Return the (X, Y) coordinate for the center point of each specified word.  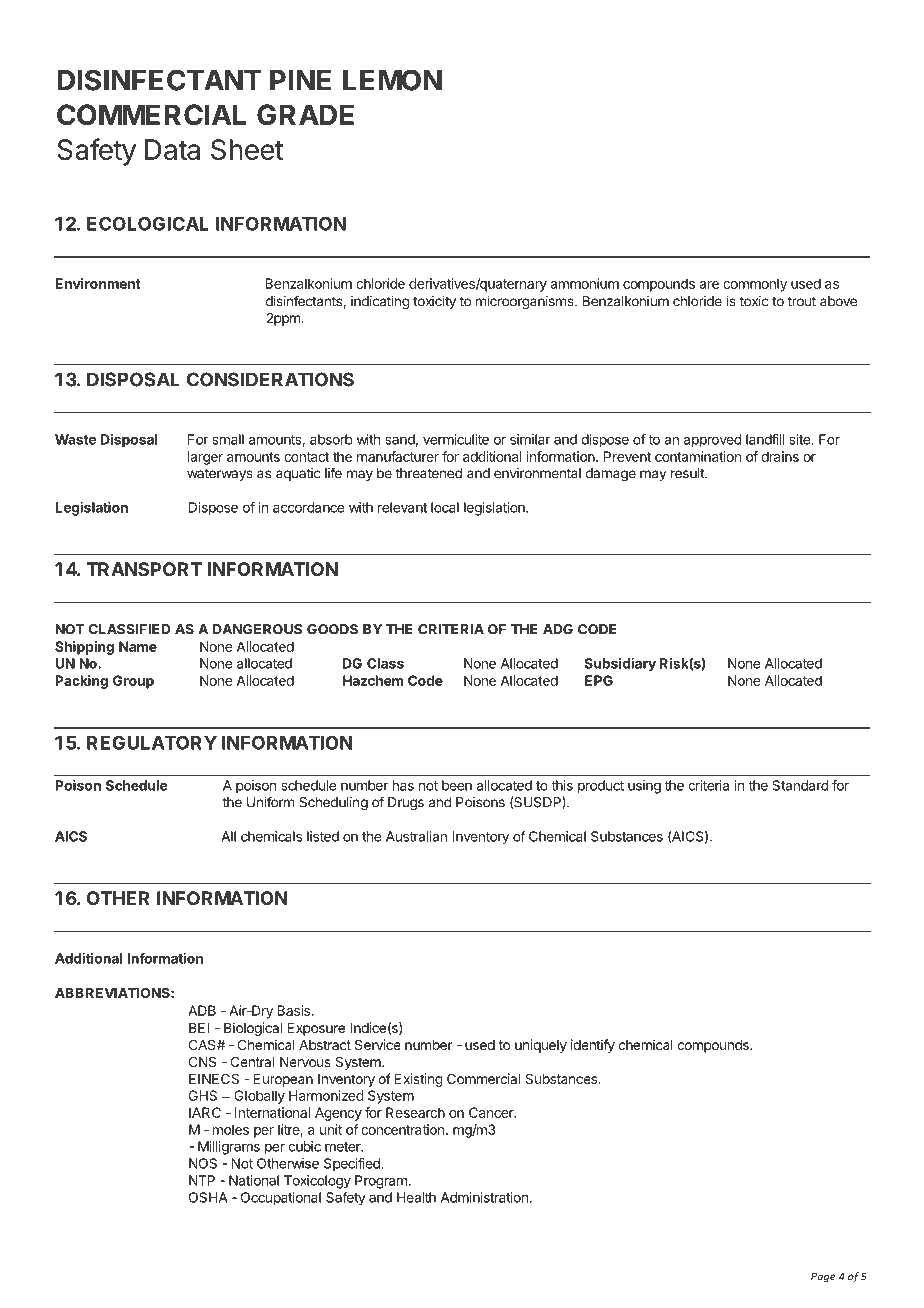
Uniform (270, 802)
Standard (800, 785)
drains (780, 456)
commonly (755, 285)
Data (172, 149)
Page (823, 1277)
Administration (484, 1197)
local (445, 507)
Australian (416, 836)
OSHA (208, 1197)
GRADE (305, 115)
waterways (220, 474)
